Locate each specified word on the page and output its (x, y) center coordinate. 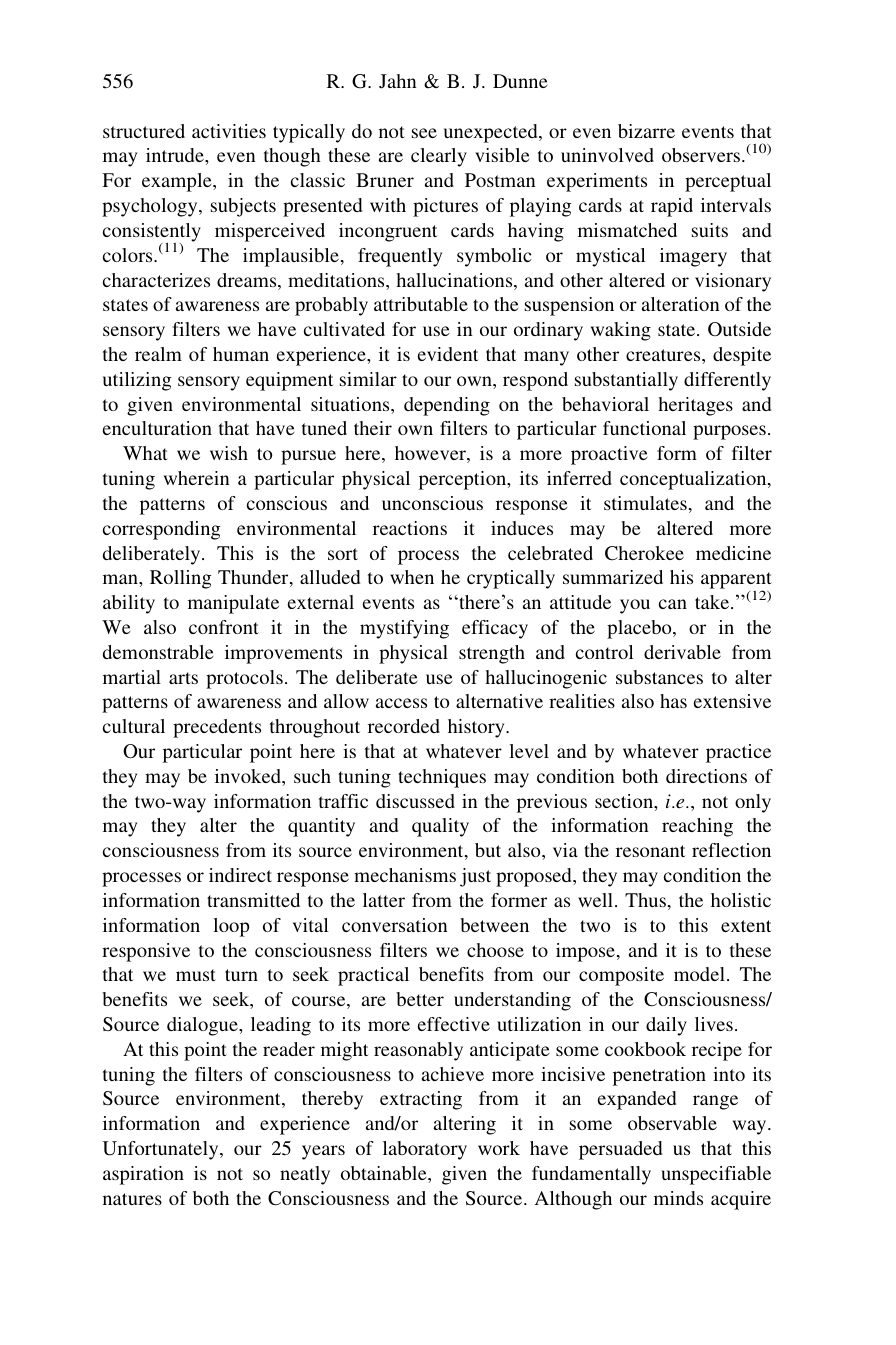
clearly (439, 157)
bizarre (646, 131)
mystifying (404, 629)
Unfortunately (162, 1150)
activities (229, 131)
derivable (682, 652)
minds (678, 1198)
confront (224, 627)
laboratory (425, 1150)
